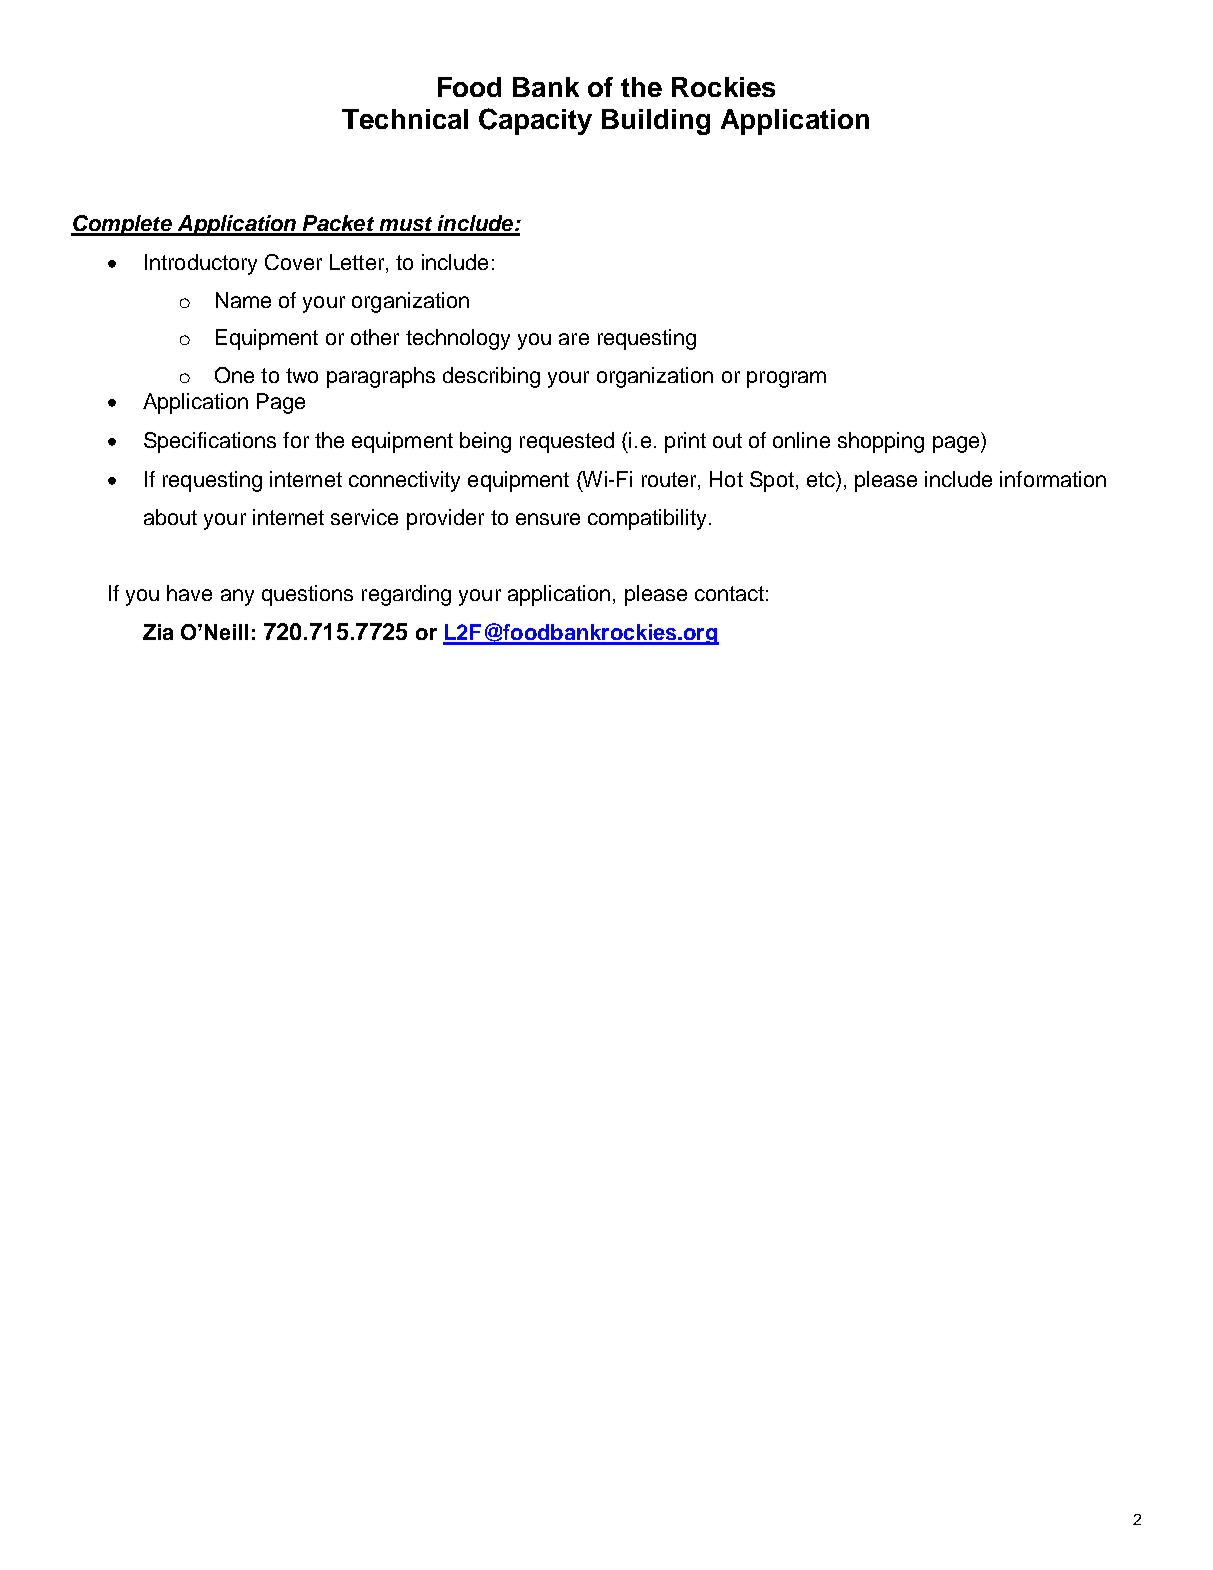 The width and height of the document is (1213, 1570). I want to click on Capacity, so click(535, 121).
